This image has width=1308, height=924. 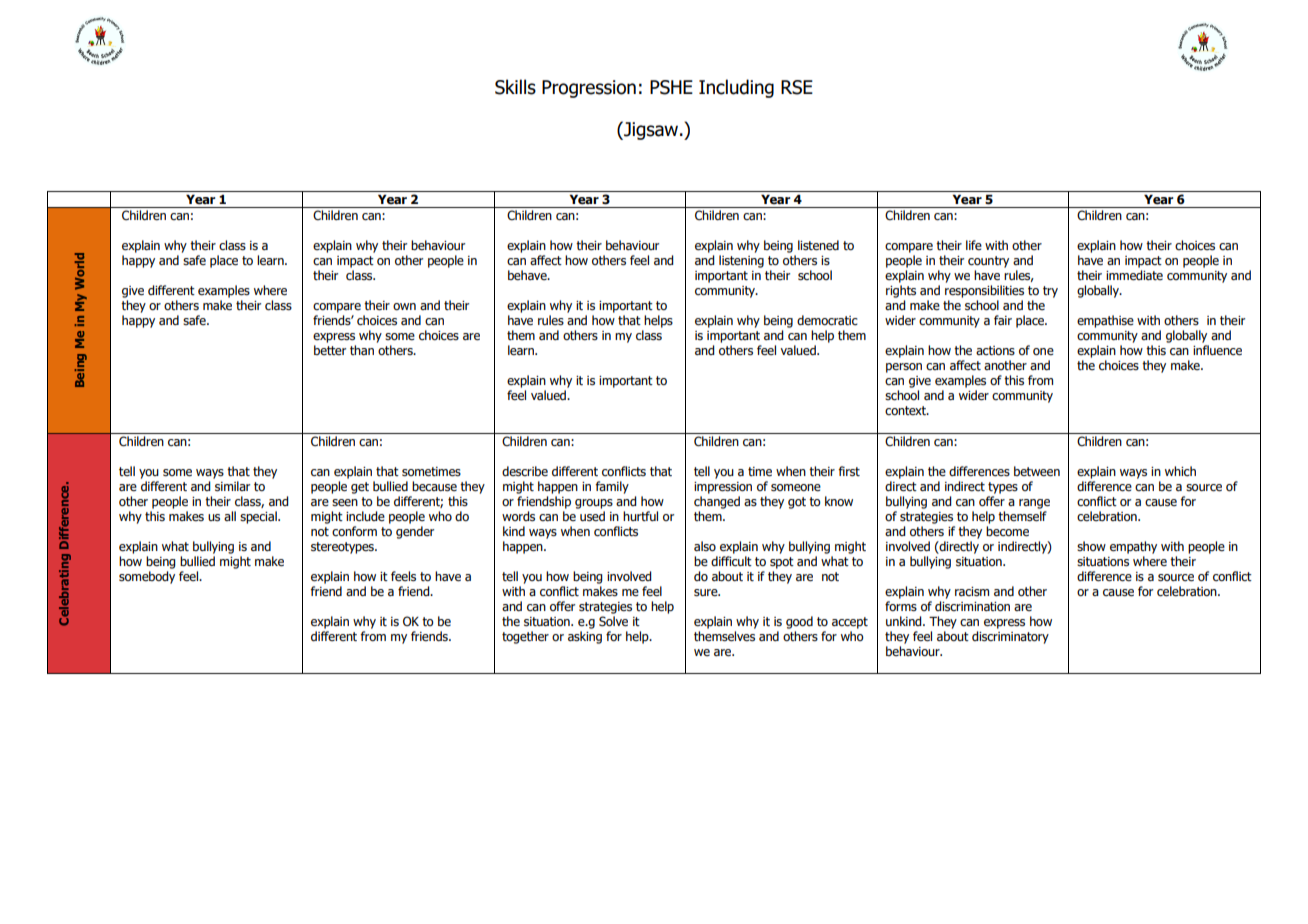 I want to click on Skills, so click(x=515, y=87).
